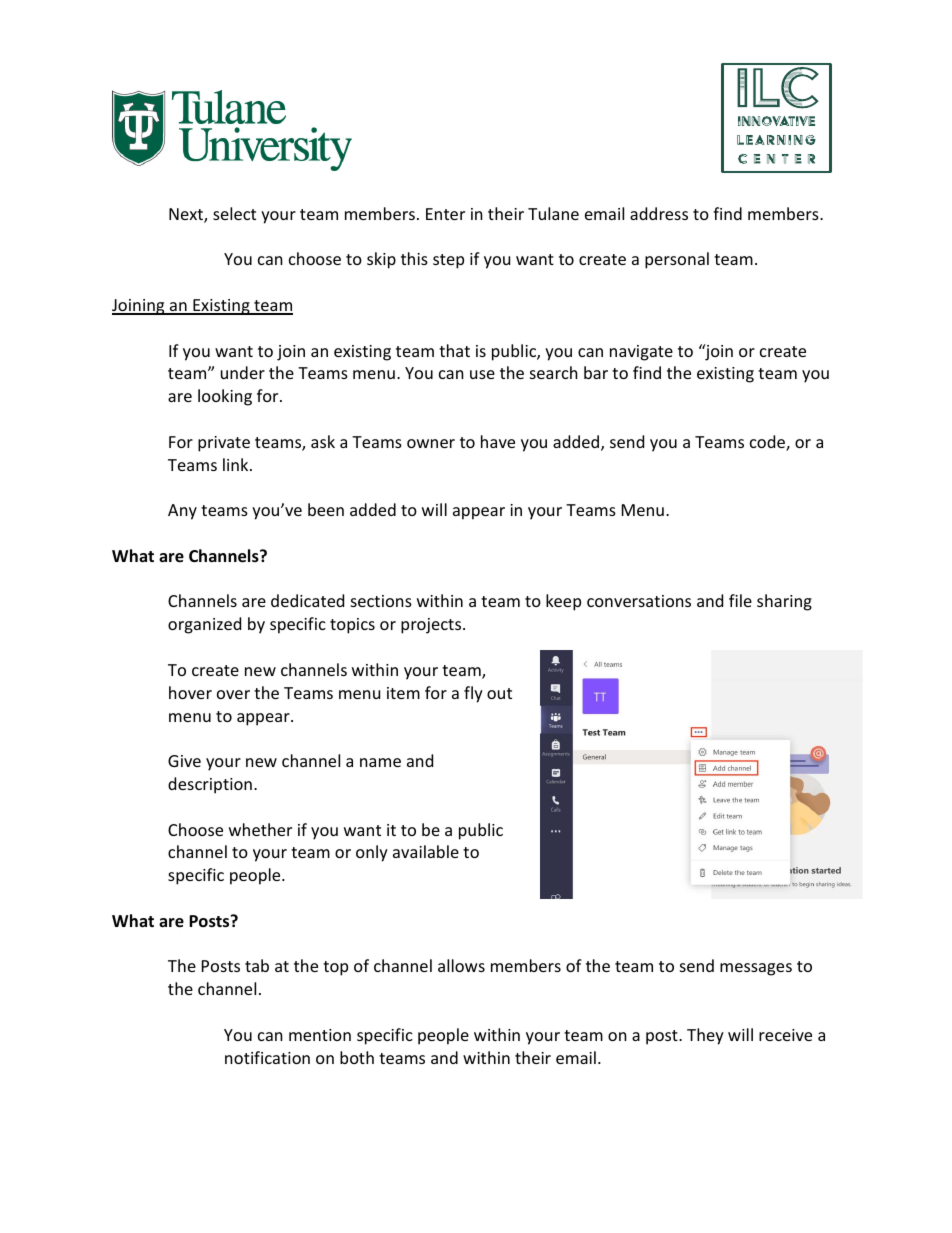 The width and height of the screenshot is (952, 1233). Describe the element at coordinates (677, 260) in the screenshot. I see `personal` at that location.
